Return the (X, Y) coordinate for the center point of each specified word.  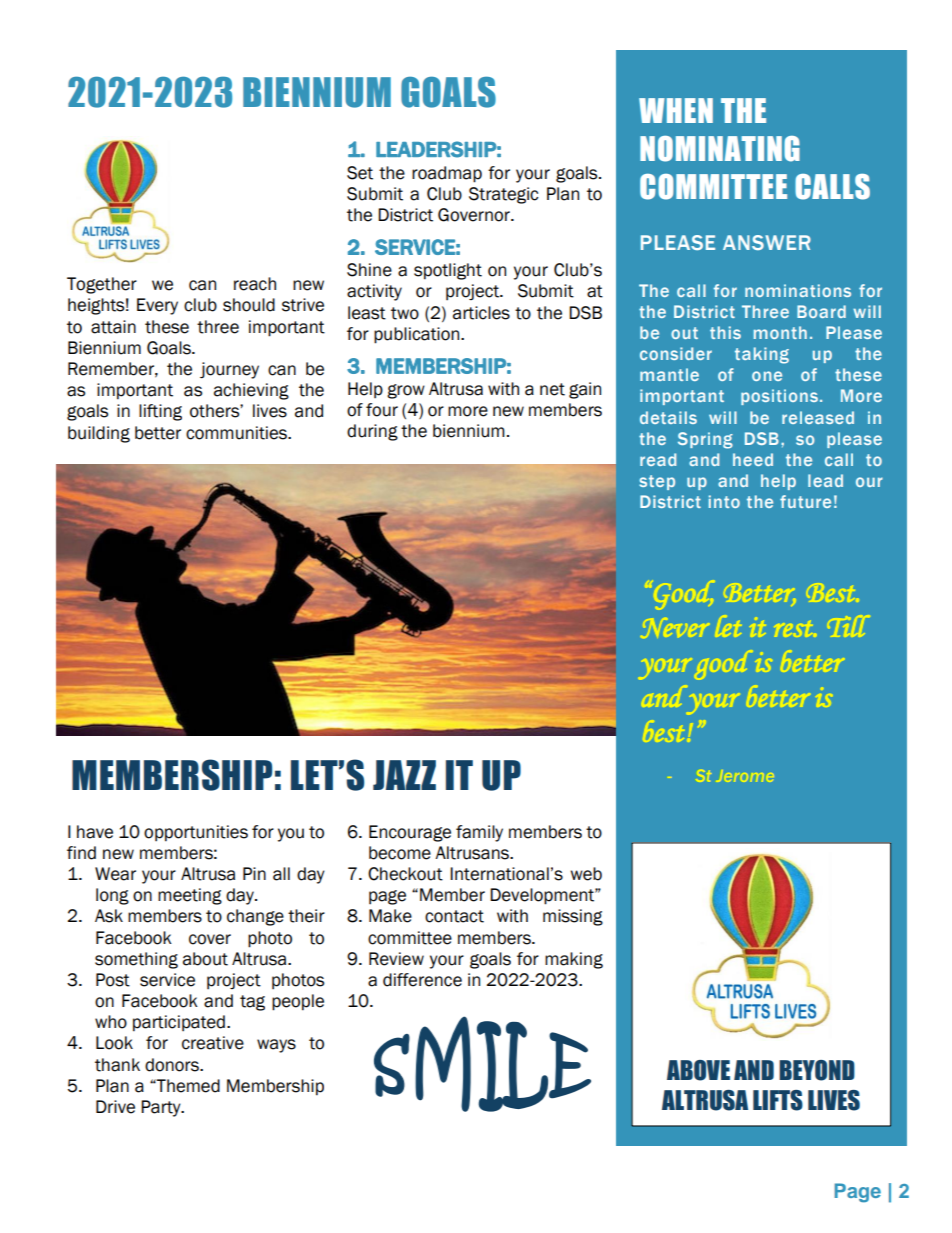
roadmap (447, 174)
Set (360, 173)
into (724, 501)
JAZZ (404, 775)
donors (173, 1065)
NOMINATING (720, 149)
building (99, 434)
